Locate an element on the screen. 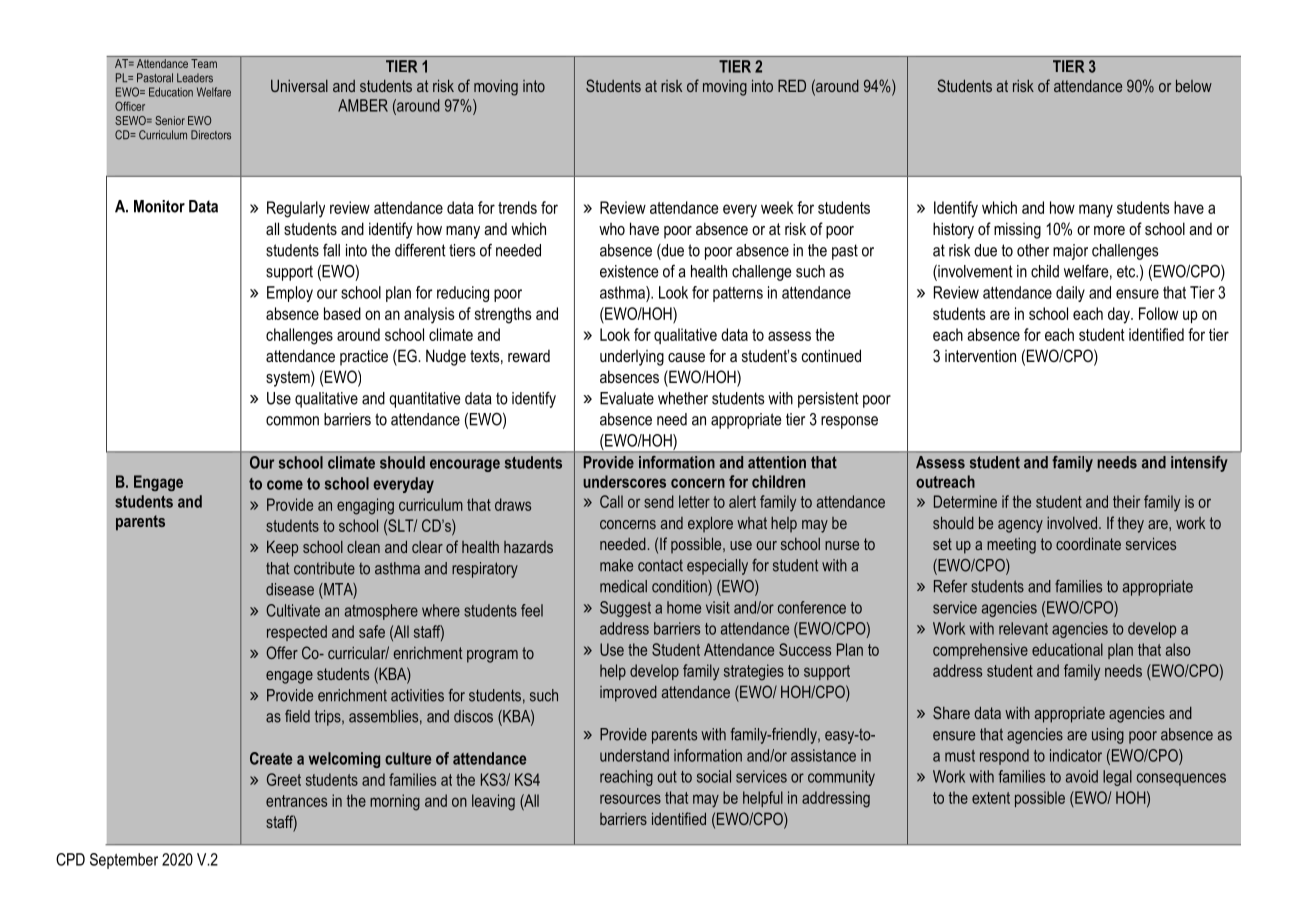 The image size is (1308, 924). below is located at coordinates (1194, 85).
